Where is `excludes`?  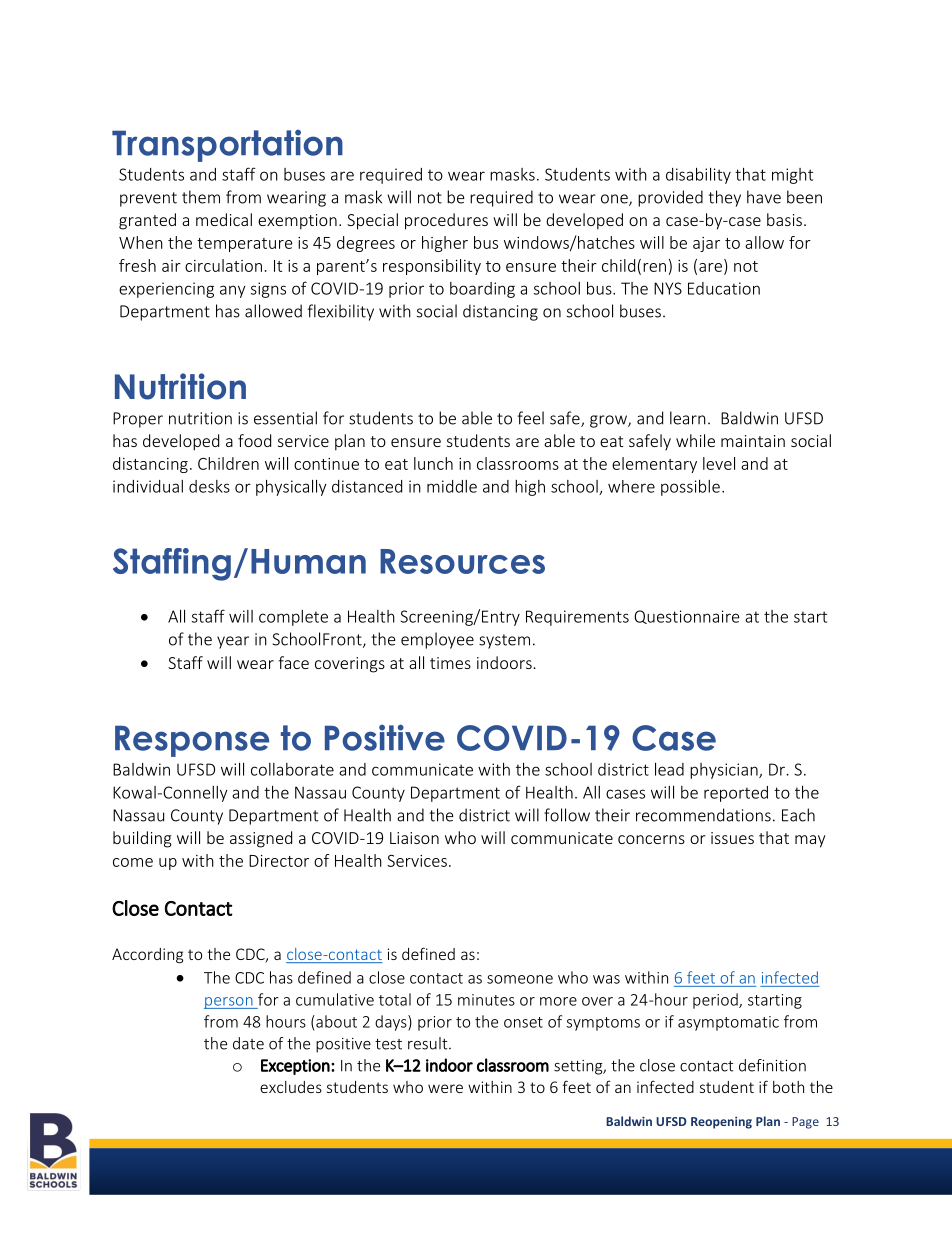
excludes is located at coordinates (291, 1087).
